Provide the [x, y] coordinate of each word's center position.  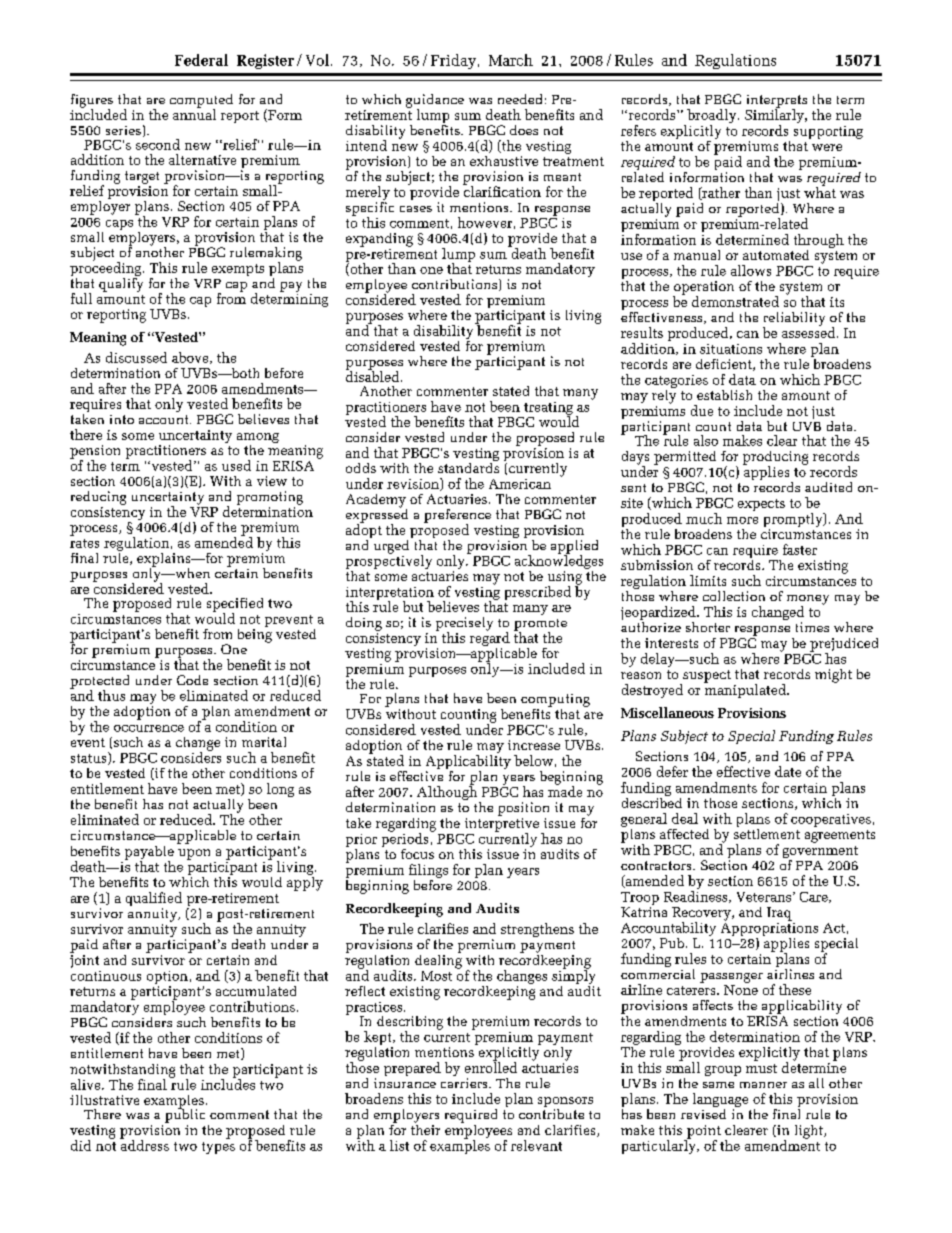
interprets [777, 102]
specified [235, 606]
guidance [435, 102]
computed [201, 102]
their [425, 1128]
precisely [464, 625]
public [185, 1114]
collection [734, 596]
